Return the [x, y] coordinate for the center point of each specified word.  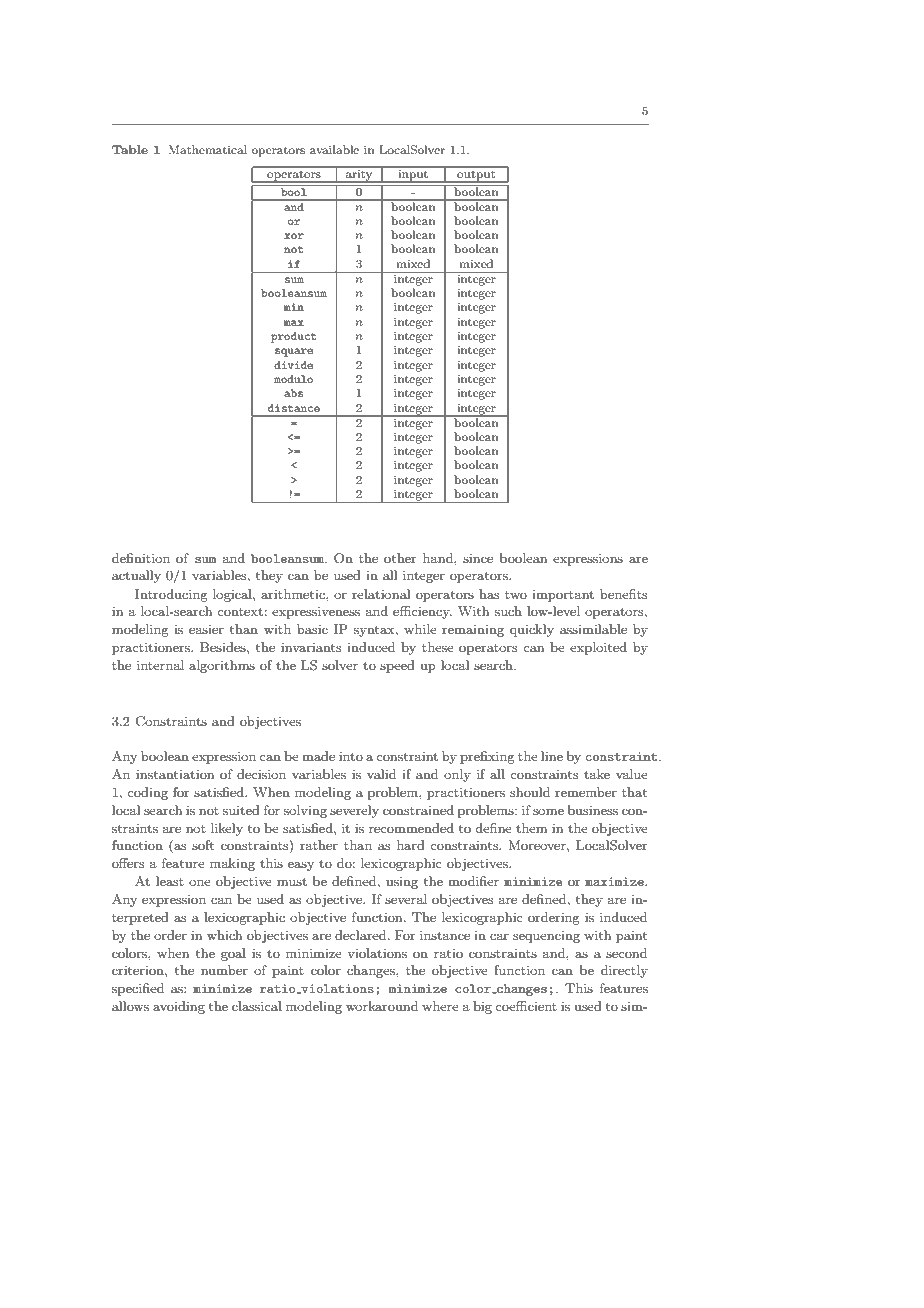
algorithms [222, 666]
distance [294, 408]
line [552, 756]
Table [130, 149]
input [413, 174]
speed [397, 666]
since [478, 558]
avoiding [179, 1007]
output [476, 174]
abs [293, 393]
